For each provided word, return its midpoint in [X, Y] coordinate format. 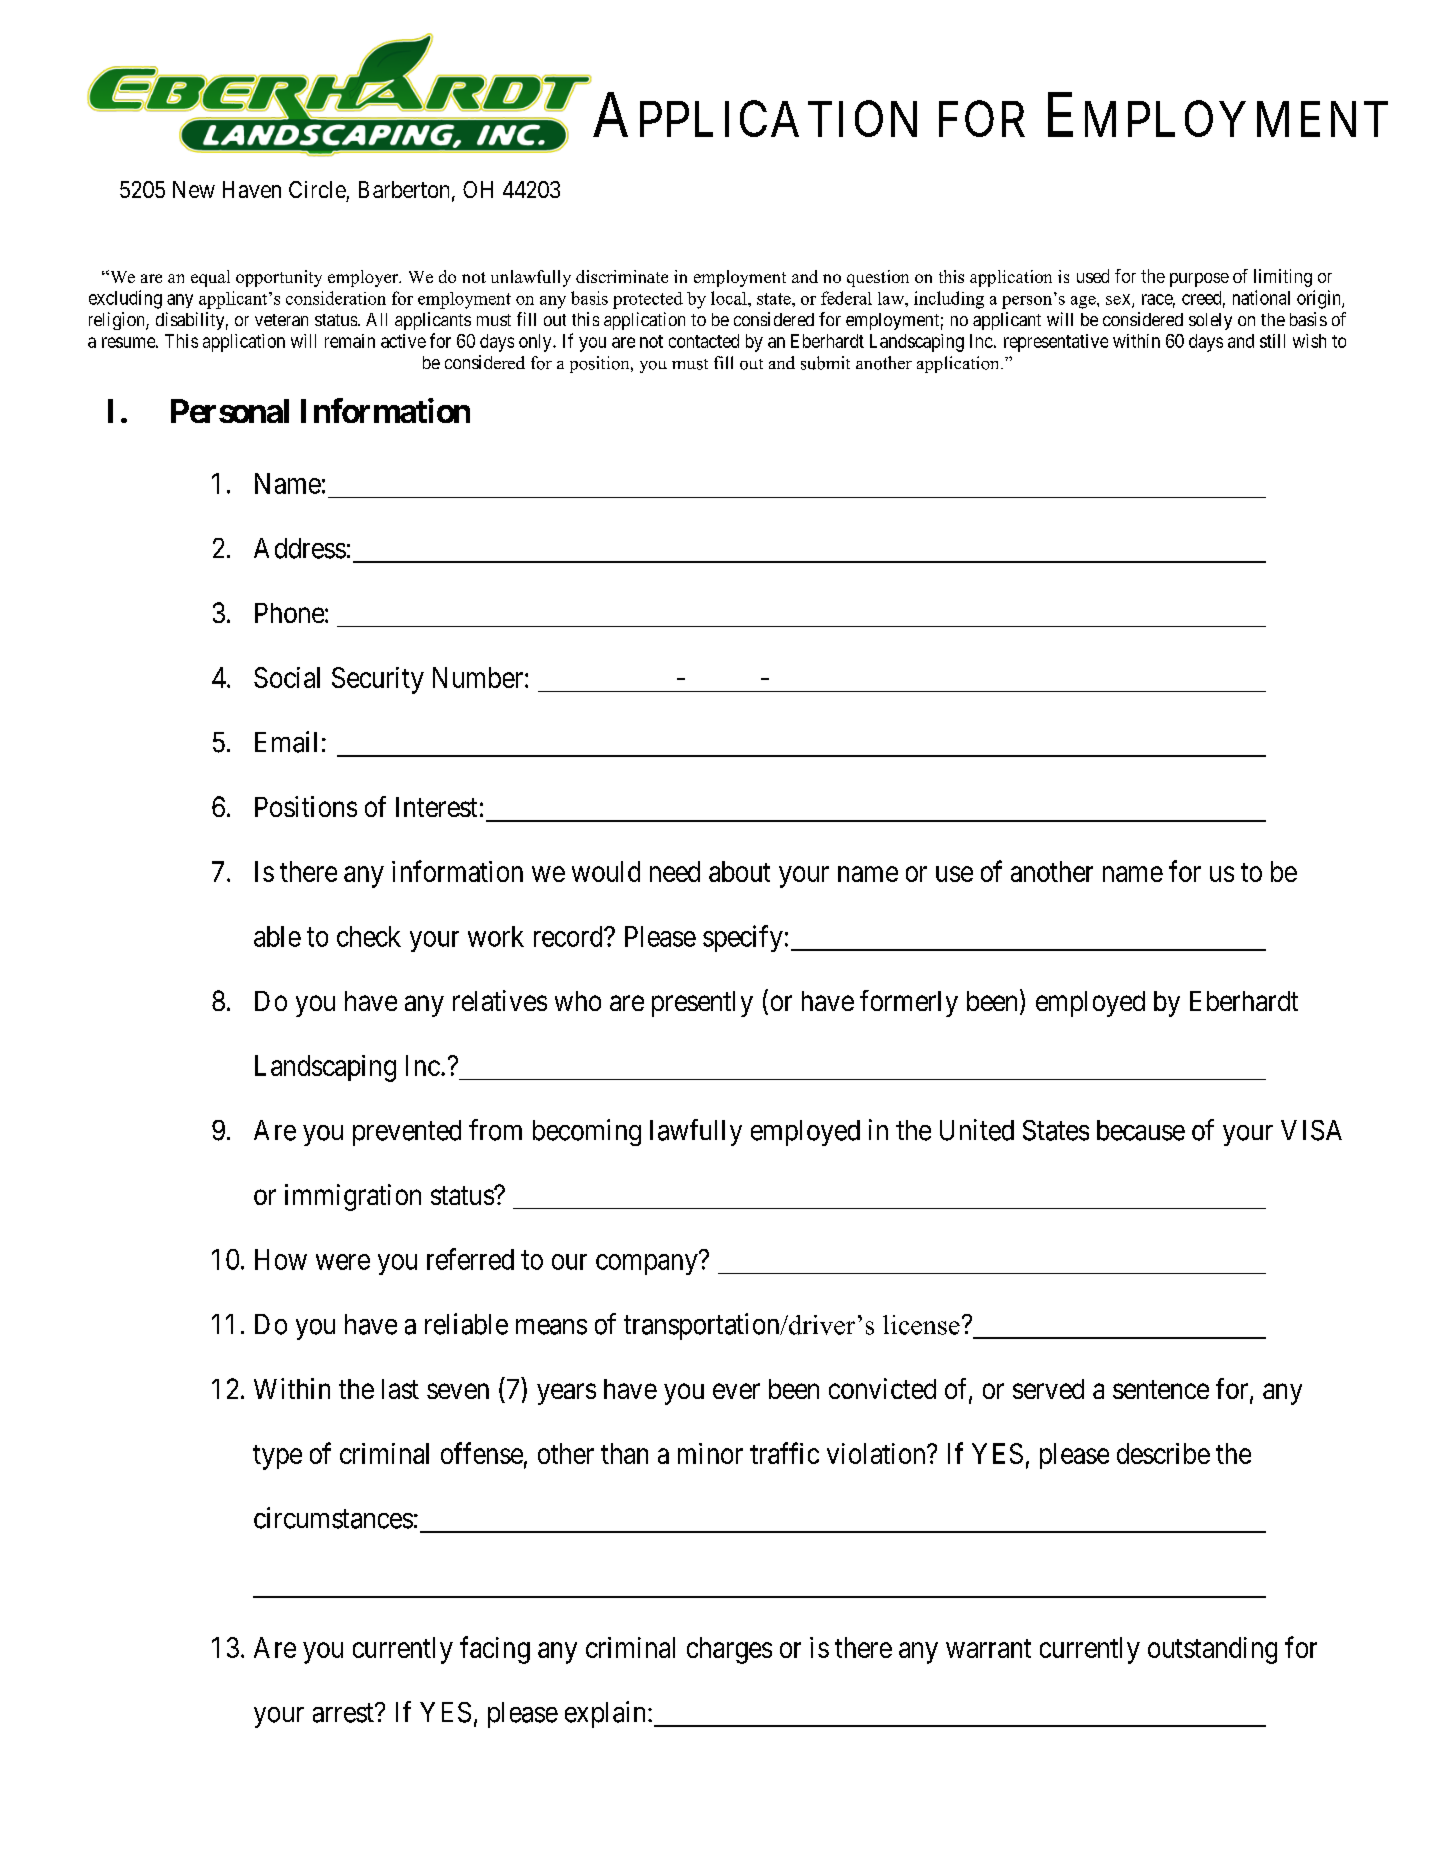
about [739, 871]
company [647, 1264]
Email [286, 742]
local [730, 298]
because [1141, 1130]
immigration [353, 1197]
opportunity [279, 278]
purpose [1199, 280]
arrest [344, 1713]
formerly [909, 1003]
